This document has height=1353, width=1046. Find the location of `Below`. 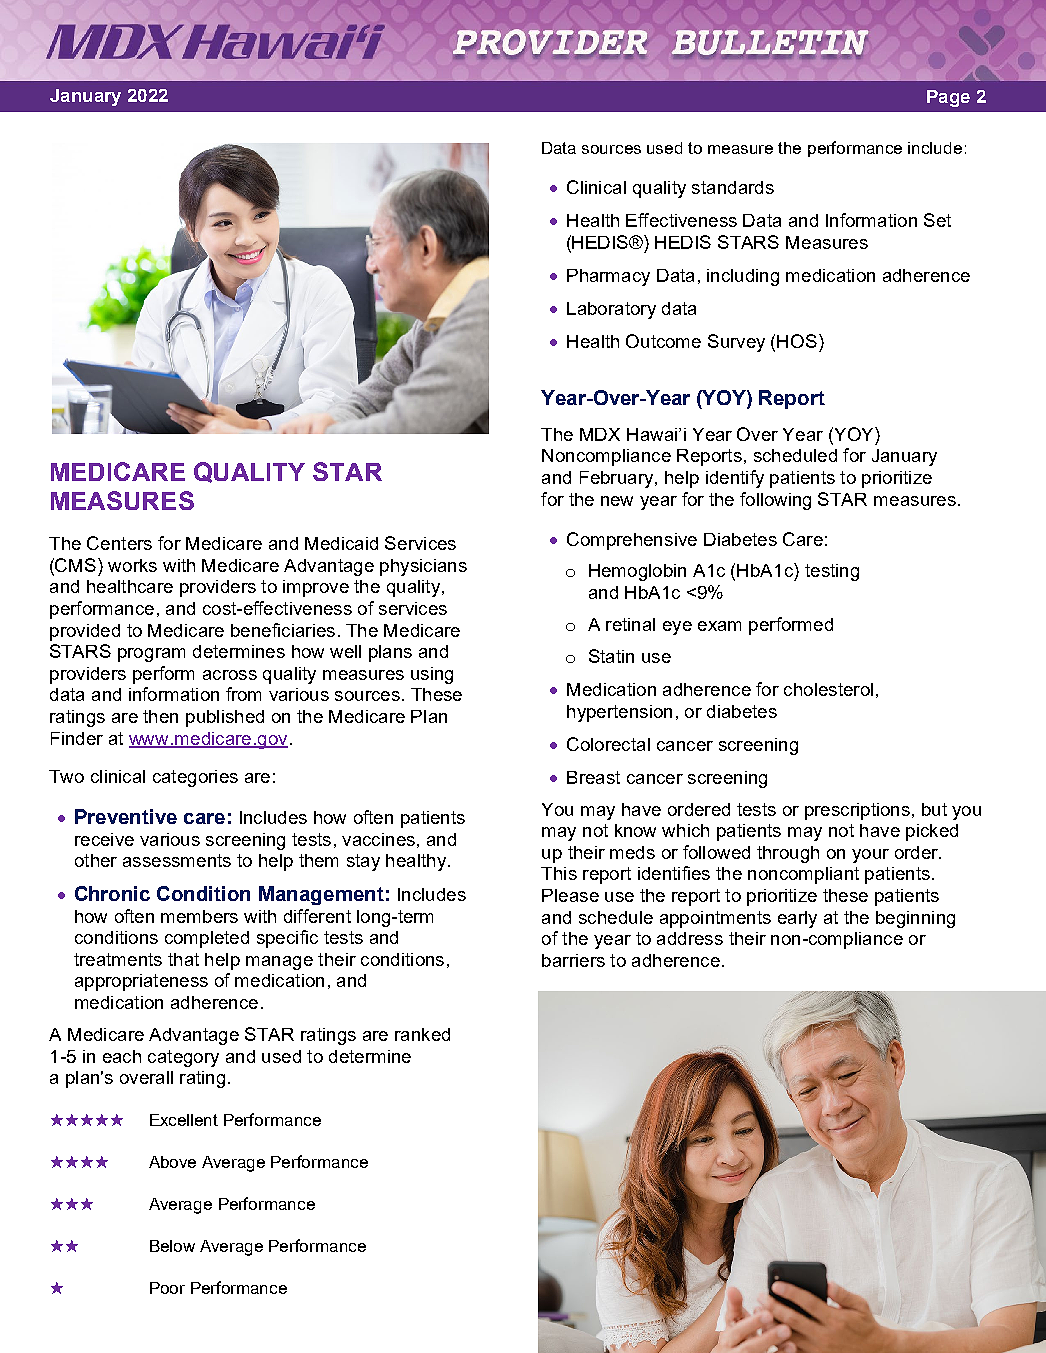

Below is located at coordinates (172, 1246).
